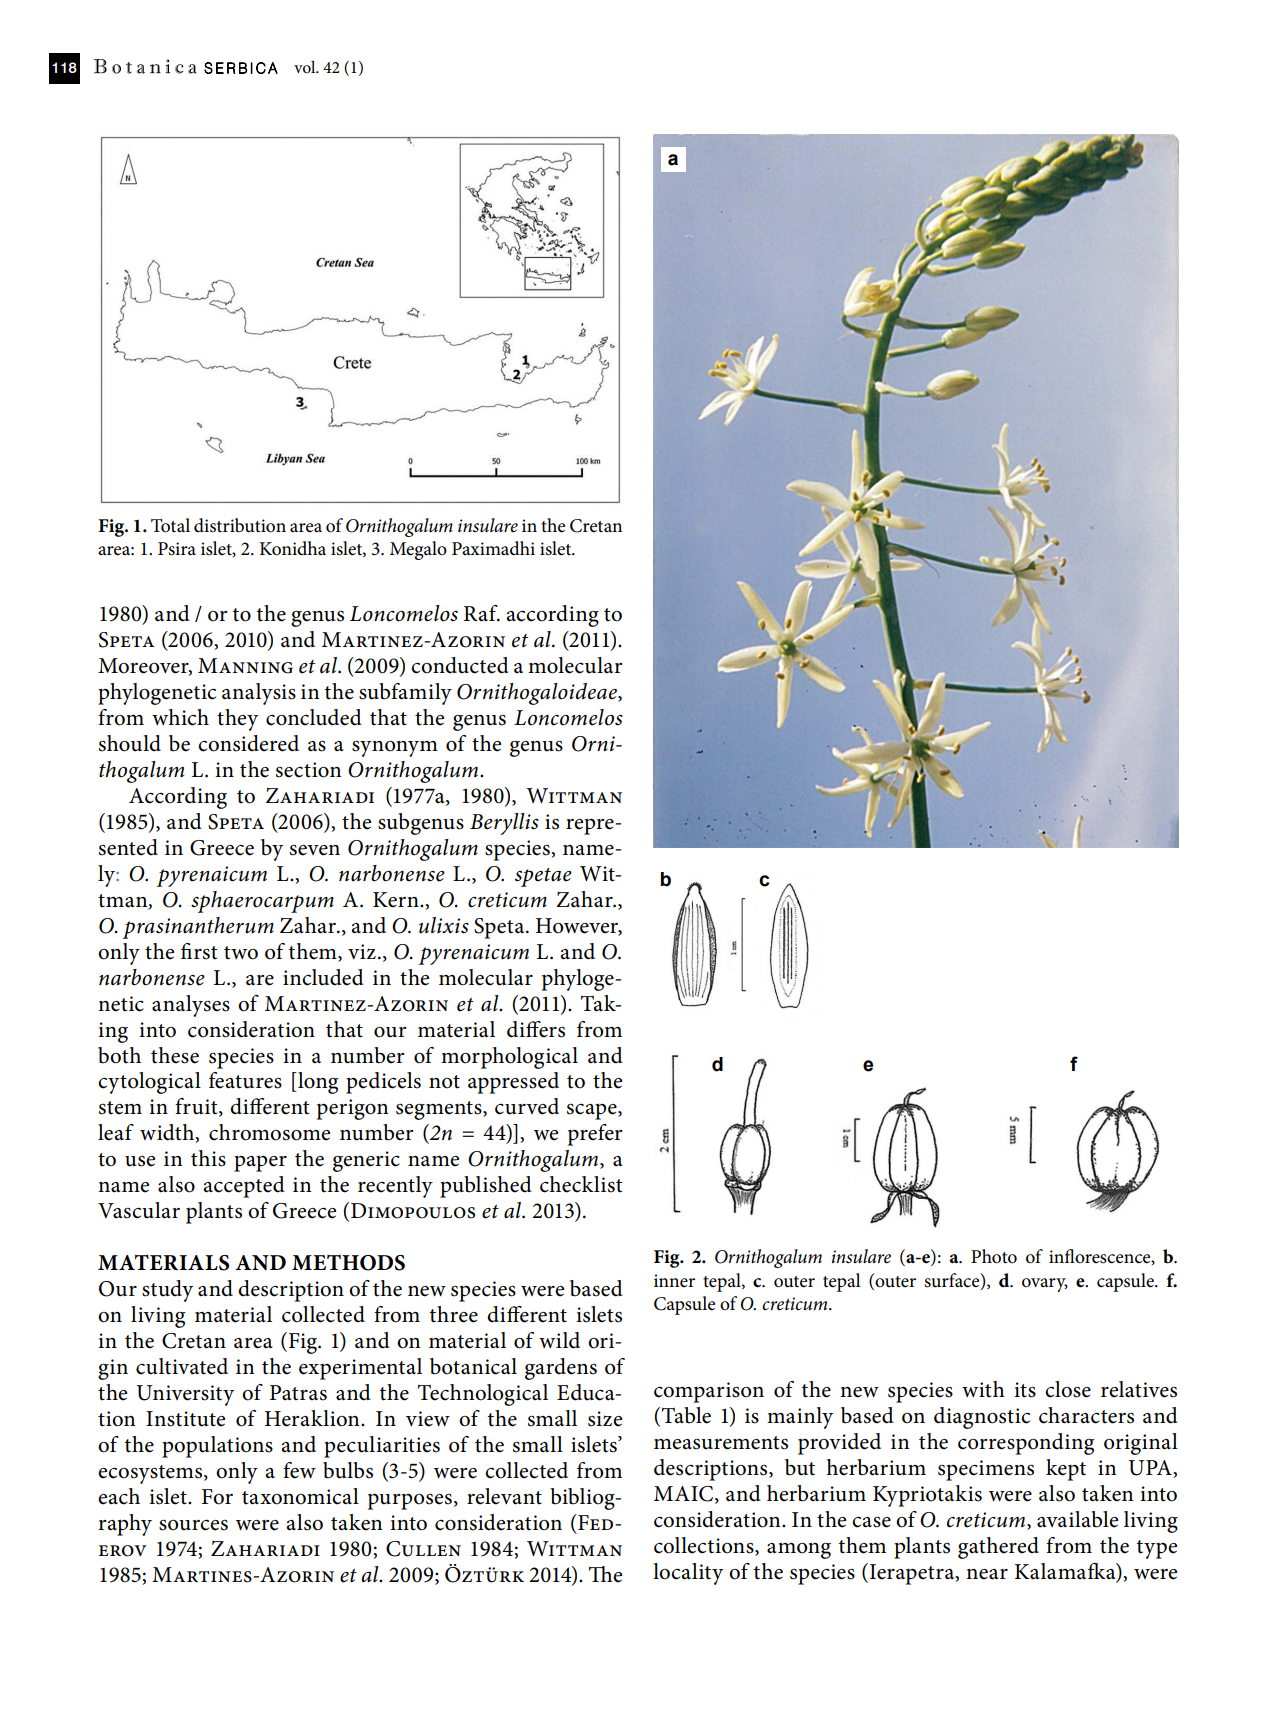 The height and width of the screenshot is (1718, 1276). Describe the element at coordinates (482, 613) in the screenshot. I see `Raf` at that location.
